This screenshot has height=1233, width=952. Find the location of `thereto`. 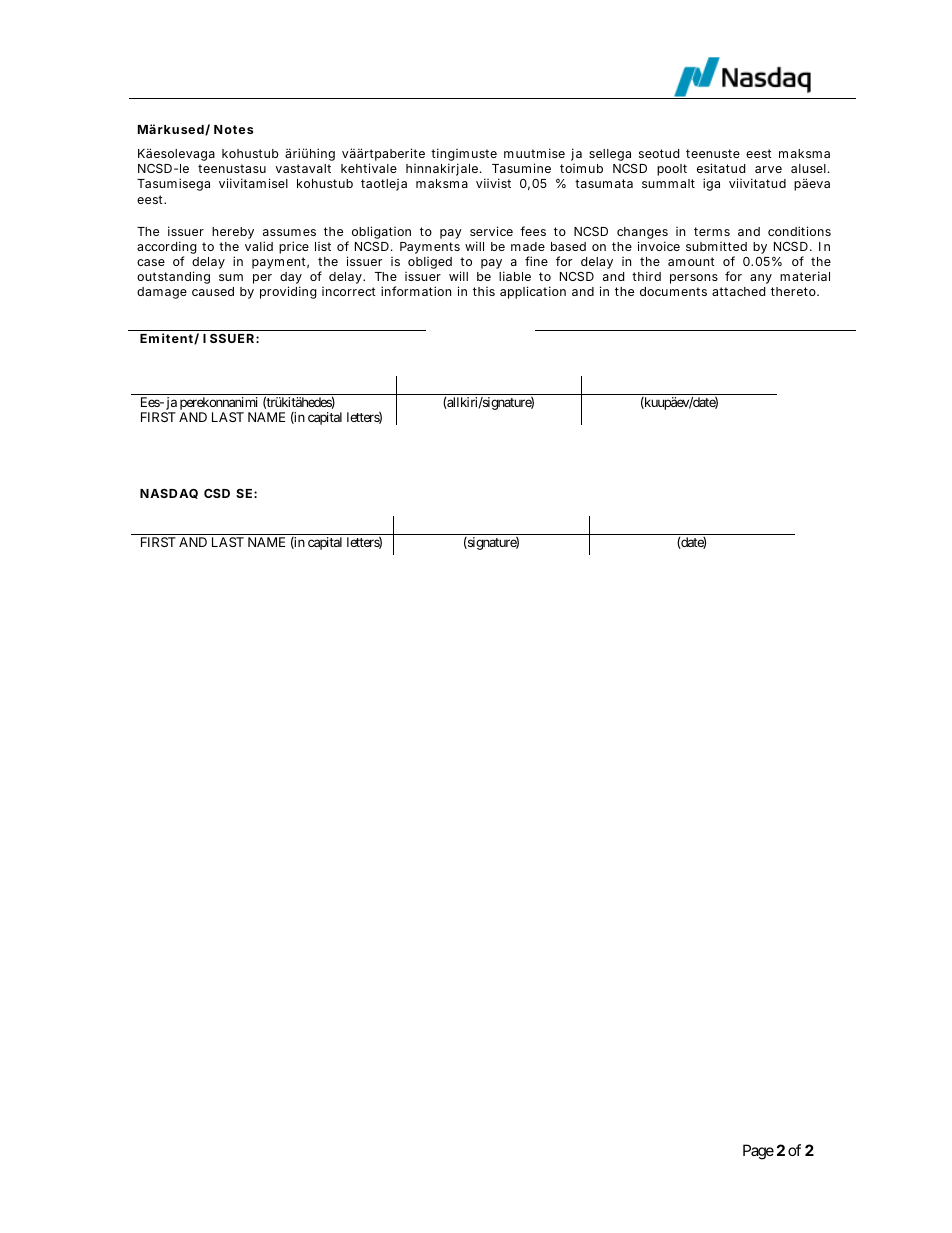

thereto is located at coordinates (794, 291).
